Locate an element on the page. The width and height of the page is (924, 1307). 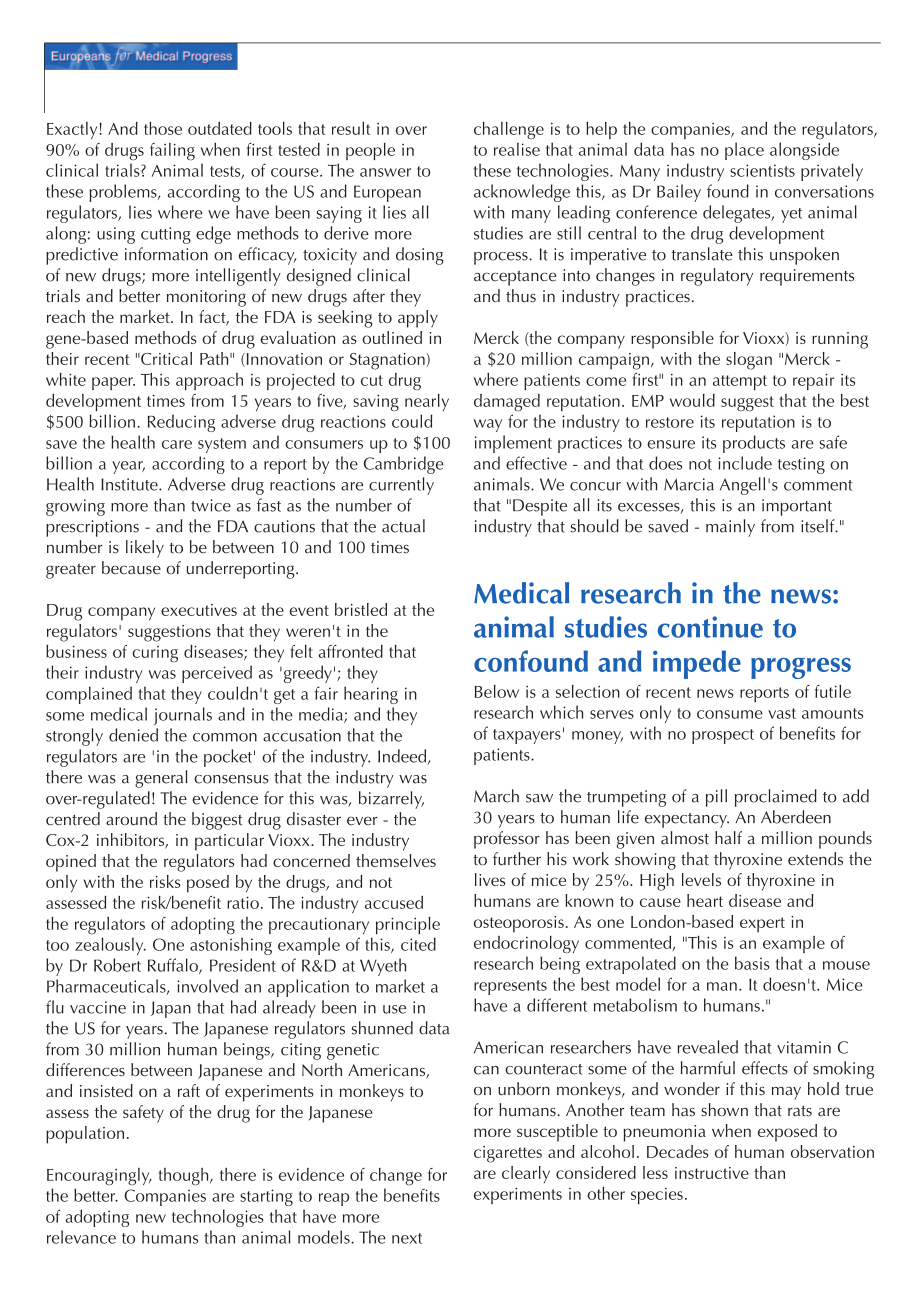
realise is located at coordinates (517, 149).
